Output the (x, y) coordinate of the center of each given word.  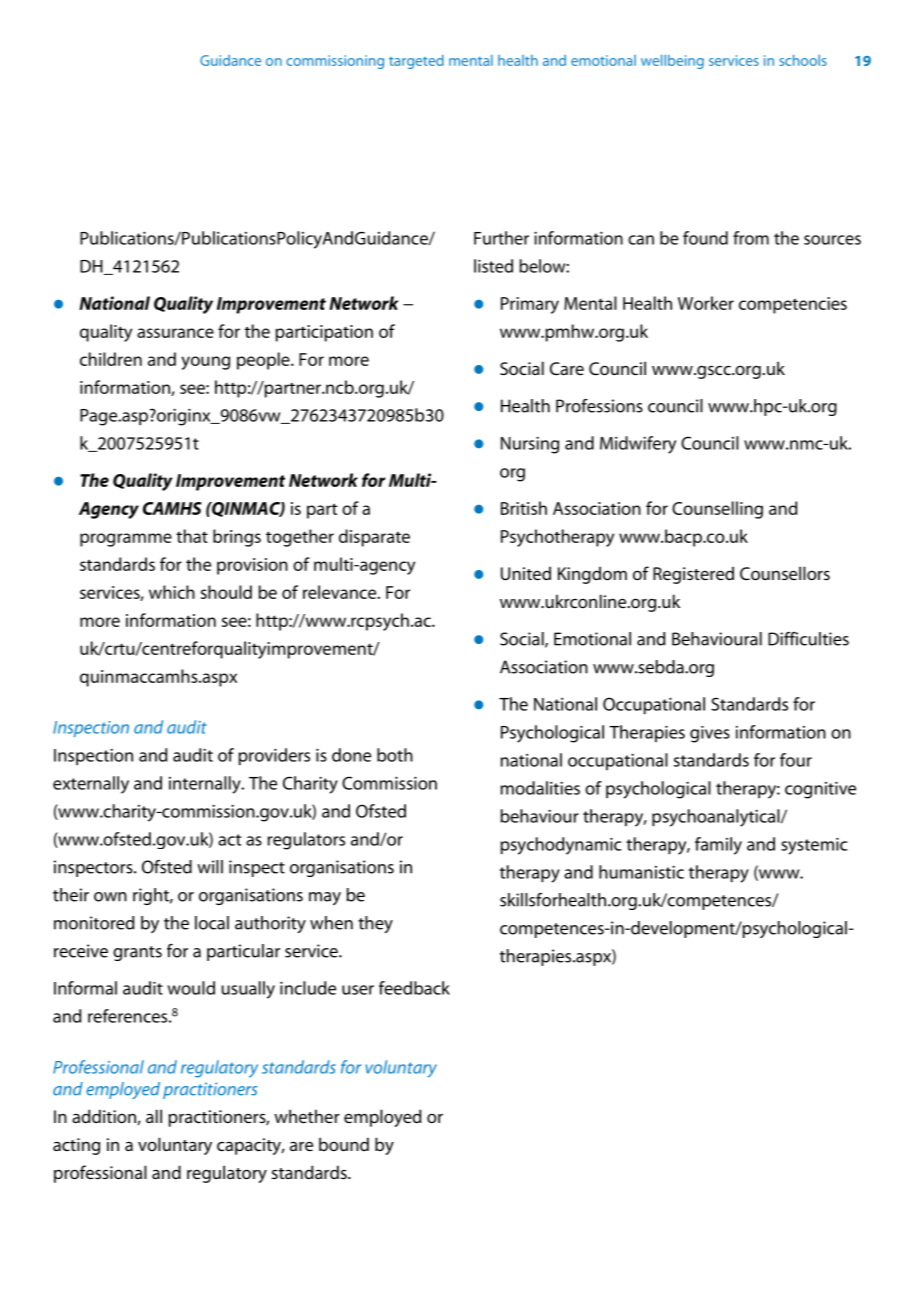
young (205, 363)
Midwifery (638, 445)
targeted (416, 62)
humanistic (641, 872)
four (796, 760)
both (395, 755)
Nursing (530, 445)
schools (803, 60)
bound (344, 1144)
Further (501, 238)
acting (76, 1146)
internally (206, 785)
